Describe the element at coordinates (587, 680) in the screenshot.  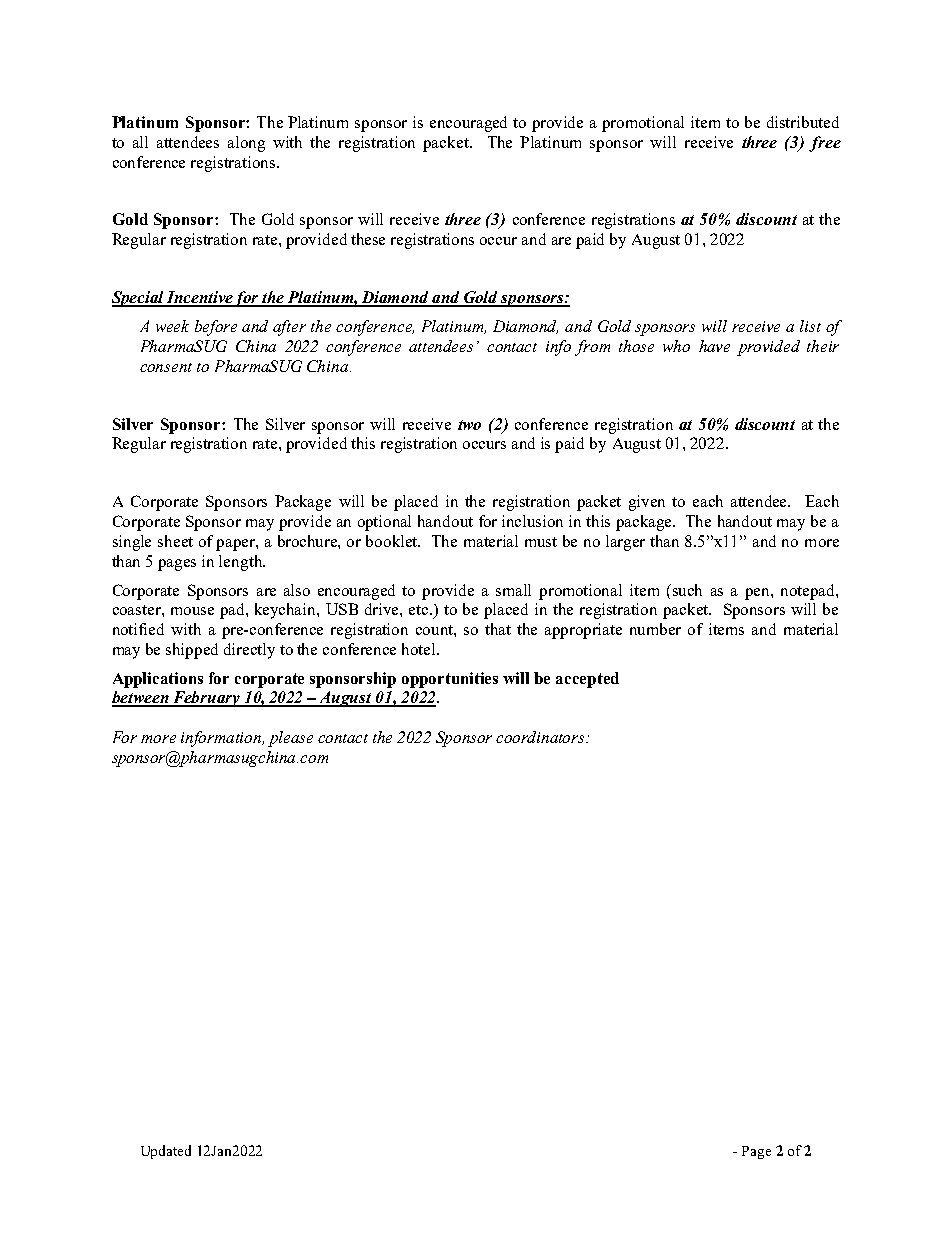
I see `accepted` at that location.
